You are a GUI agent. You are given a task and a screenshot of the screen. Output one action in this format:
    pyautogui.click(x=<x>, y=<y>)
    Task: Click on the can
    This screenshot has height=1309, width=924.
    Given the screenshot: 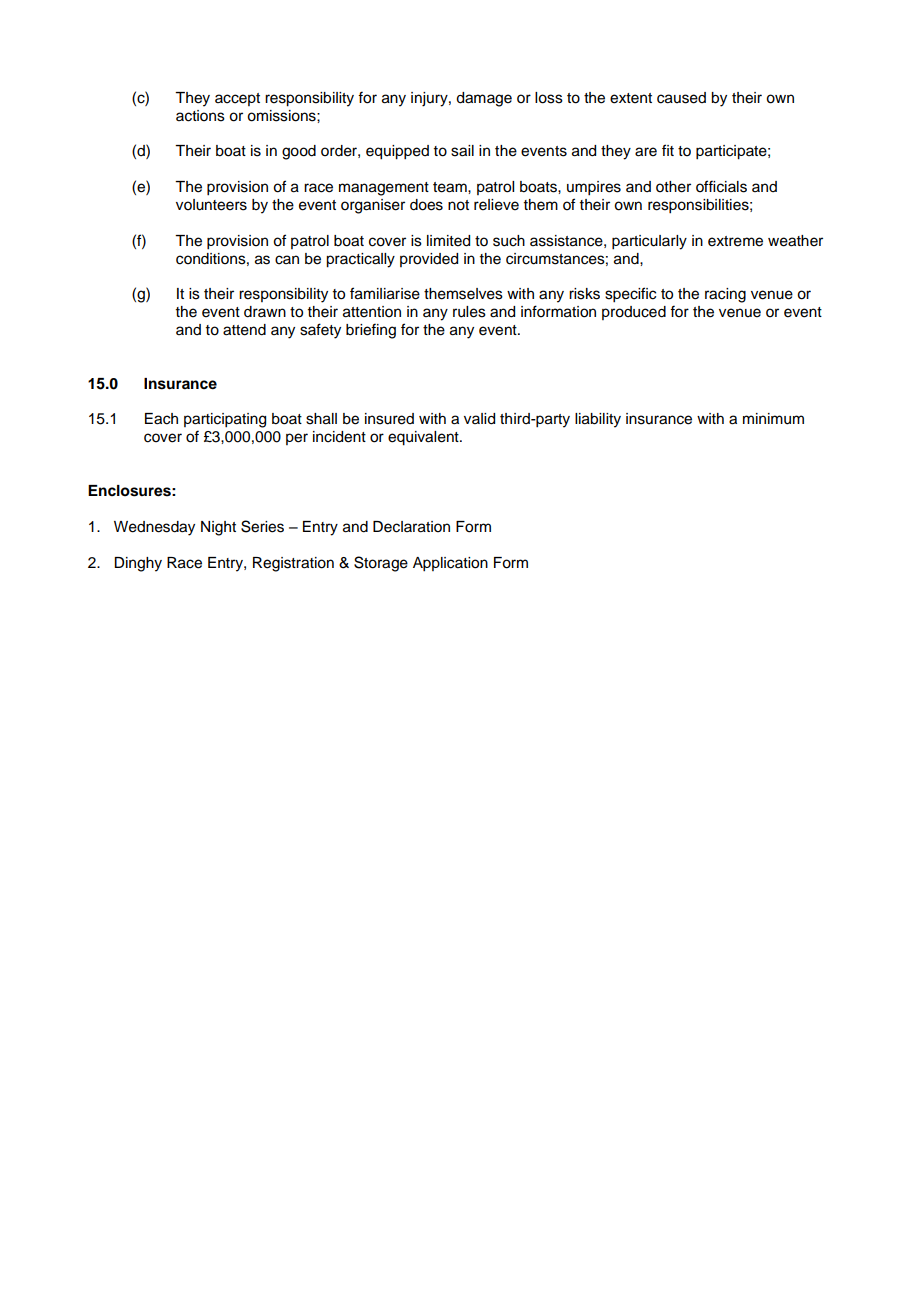 What is the action you would take?
    pyautogui.click(x=287, y=260)
